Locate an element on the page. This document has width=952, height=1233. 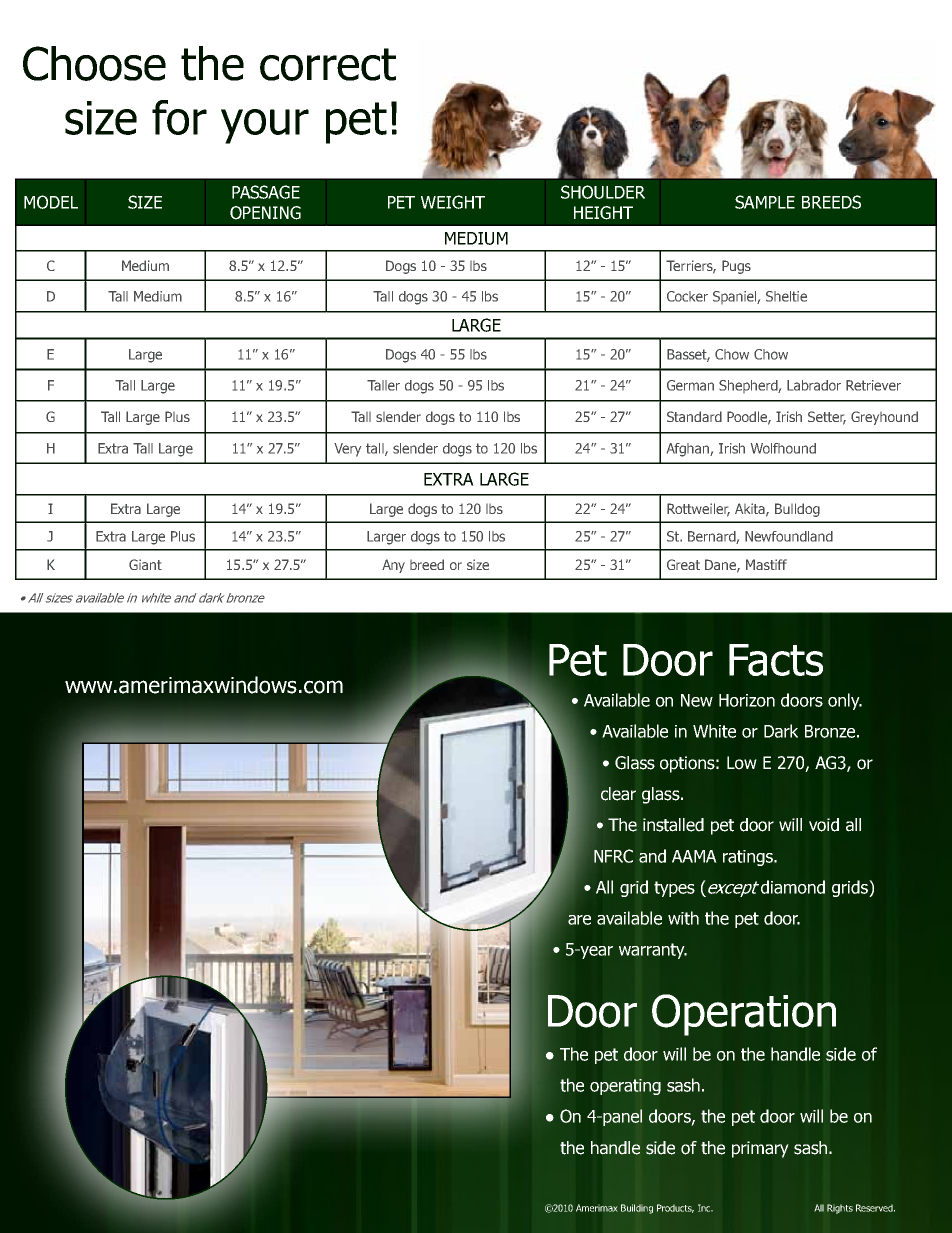
Facts is located at coordinates (776, 660).
